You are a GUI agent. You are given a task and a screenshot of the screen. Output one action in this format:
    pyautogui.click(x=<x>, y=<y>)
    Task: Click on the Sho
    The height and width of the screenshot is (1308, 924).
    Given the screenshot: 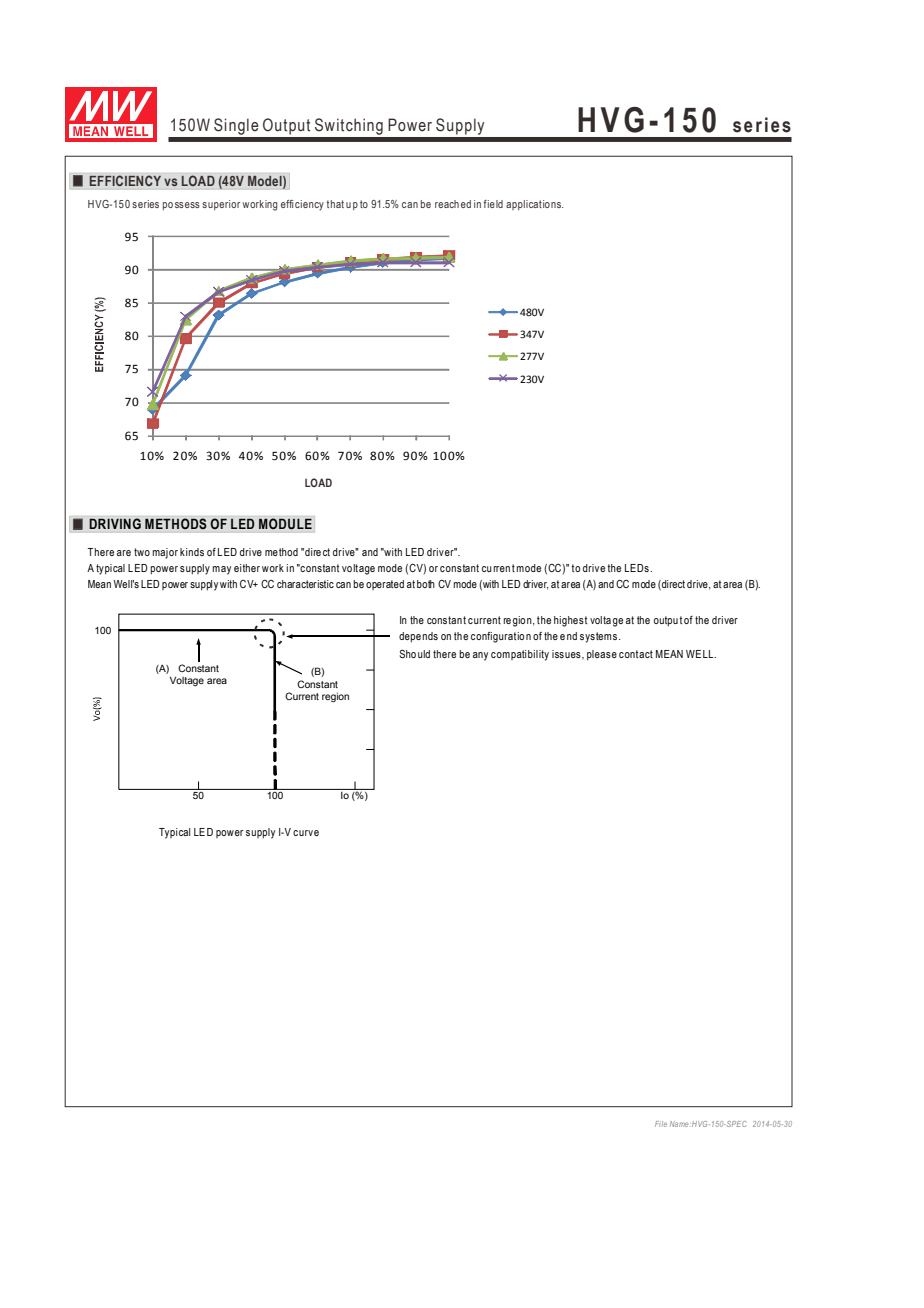 What is the action you would take?
    pyautogui.click(x=407, y=653)
